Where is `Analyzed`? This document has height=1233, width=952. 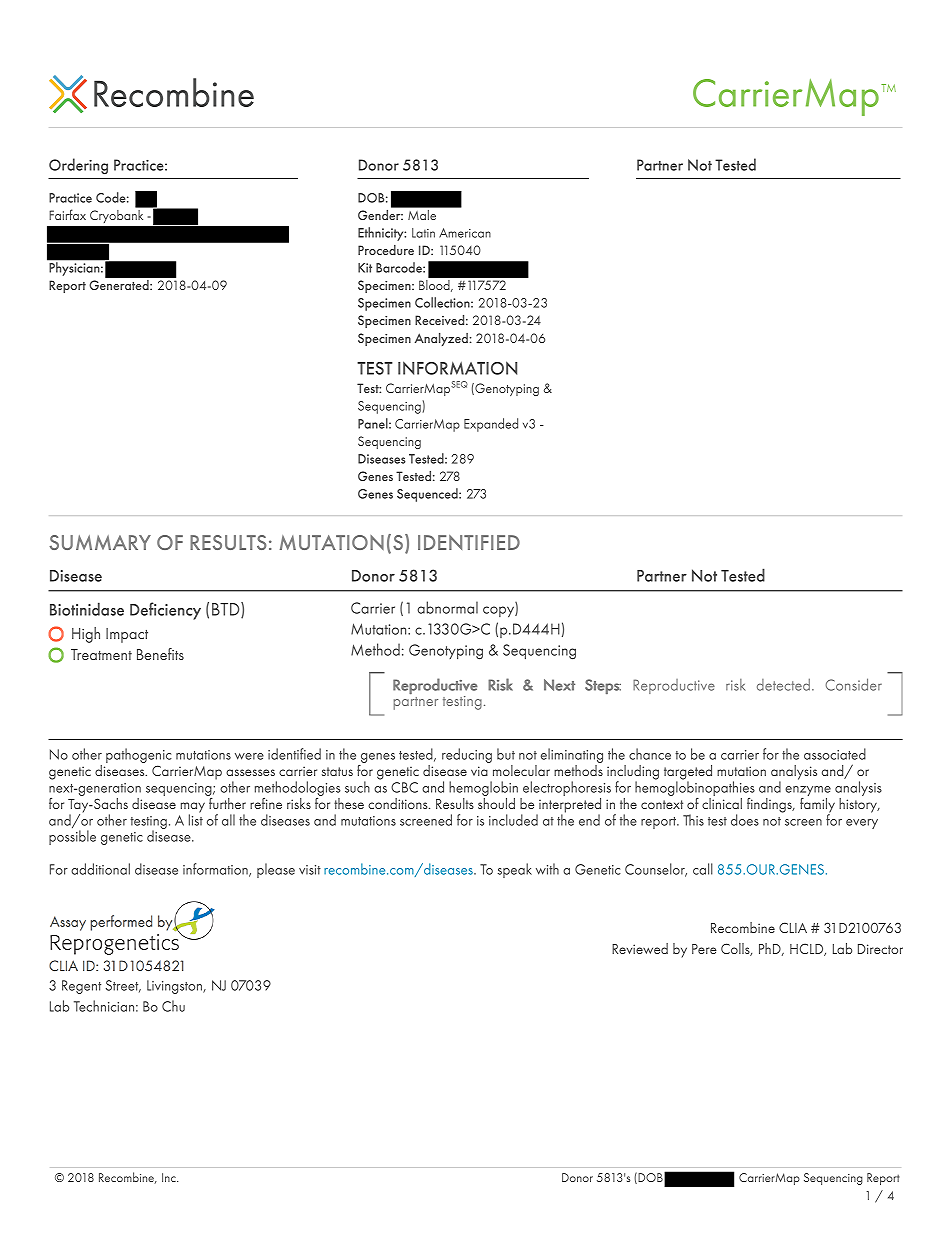 Analyzed is located at coordinates (441, 339).
